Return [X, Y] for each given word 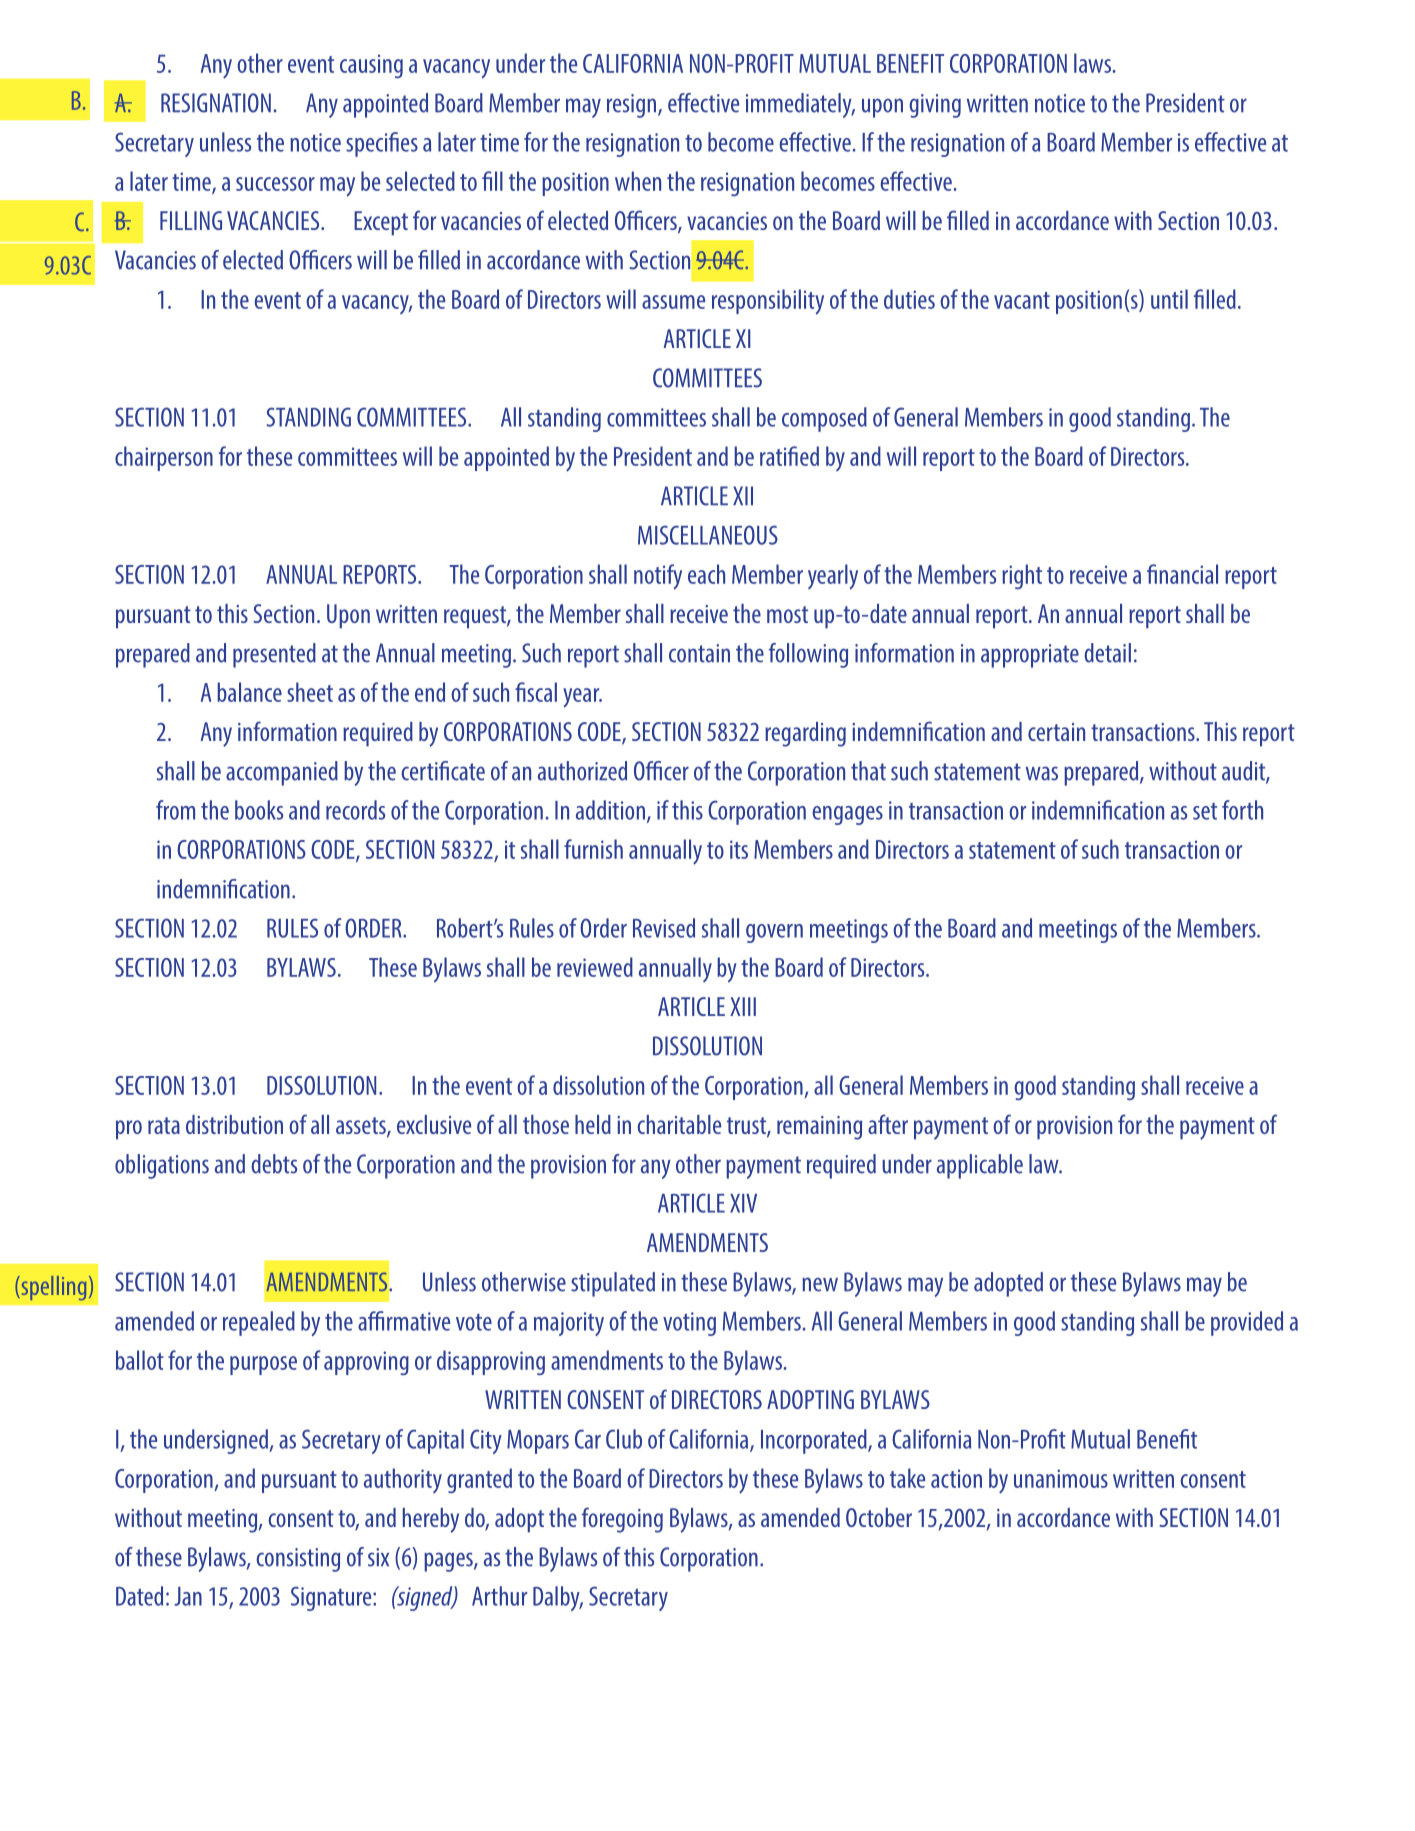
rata [164, 1125]
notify [658, 577]
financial [1182, 574]
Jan [188, 1596]
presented [274, 655]
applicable [980, 1166]
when [638, 181]
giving [935, 106]
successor [275, 184]
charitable [679, 1124]
